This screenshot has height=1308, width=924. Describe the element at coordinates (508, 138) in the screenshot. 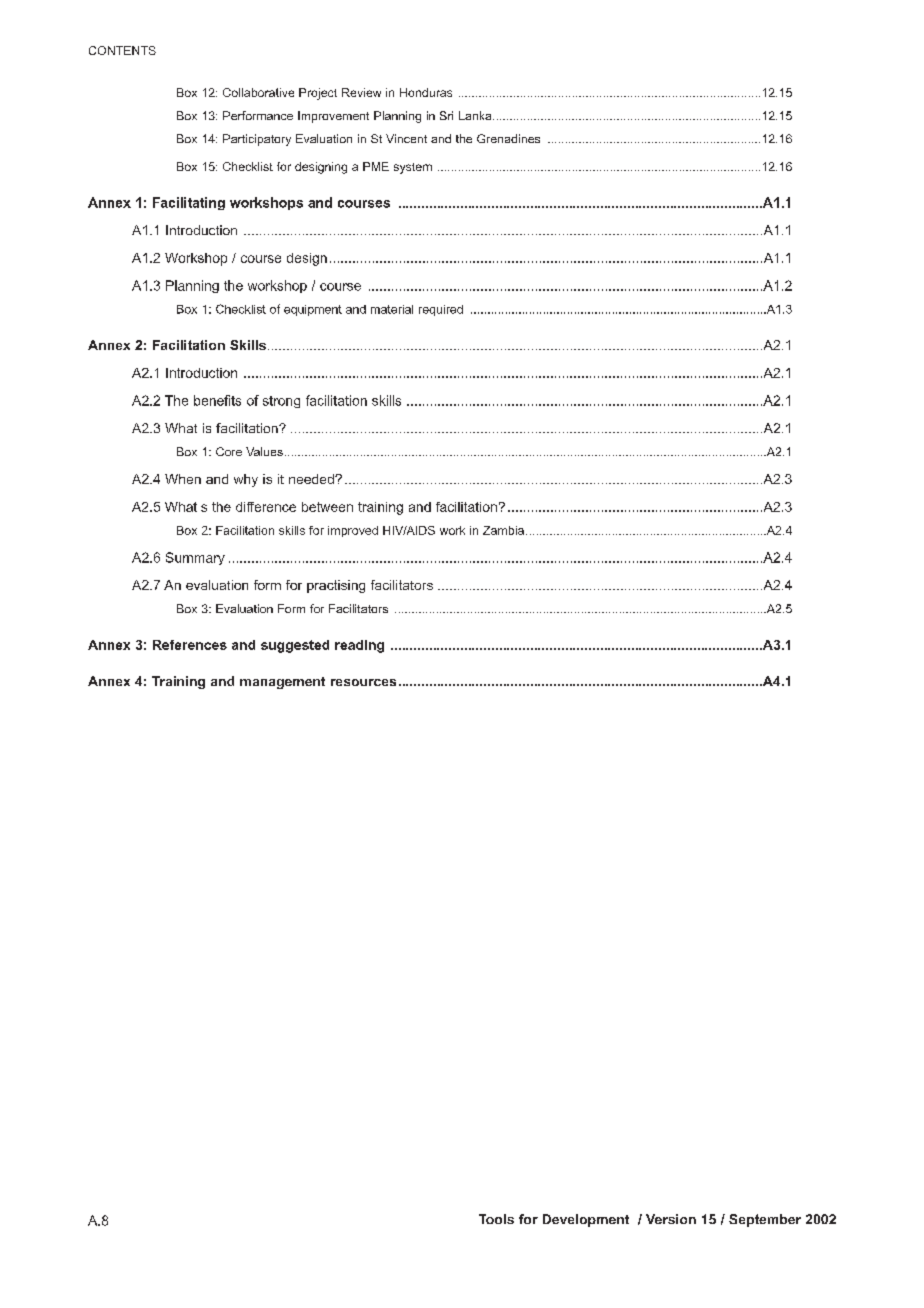

I see `Grenadines` at that location.
